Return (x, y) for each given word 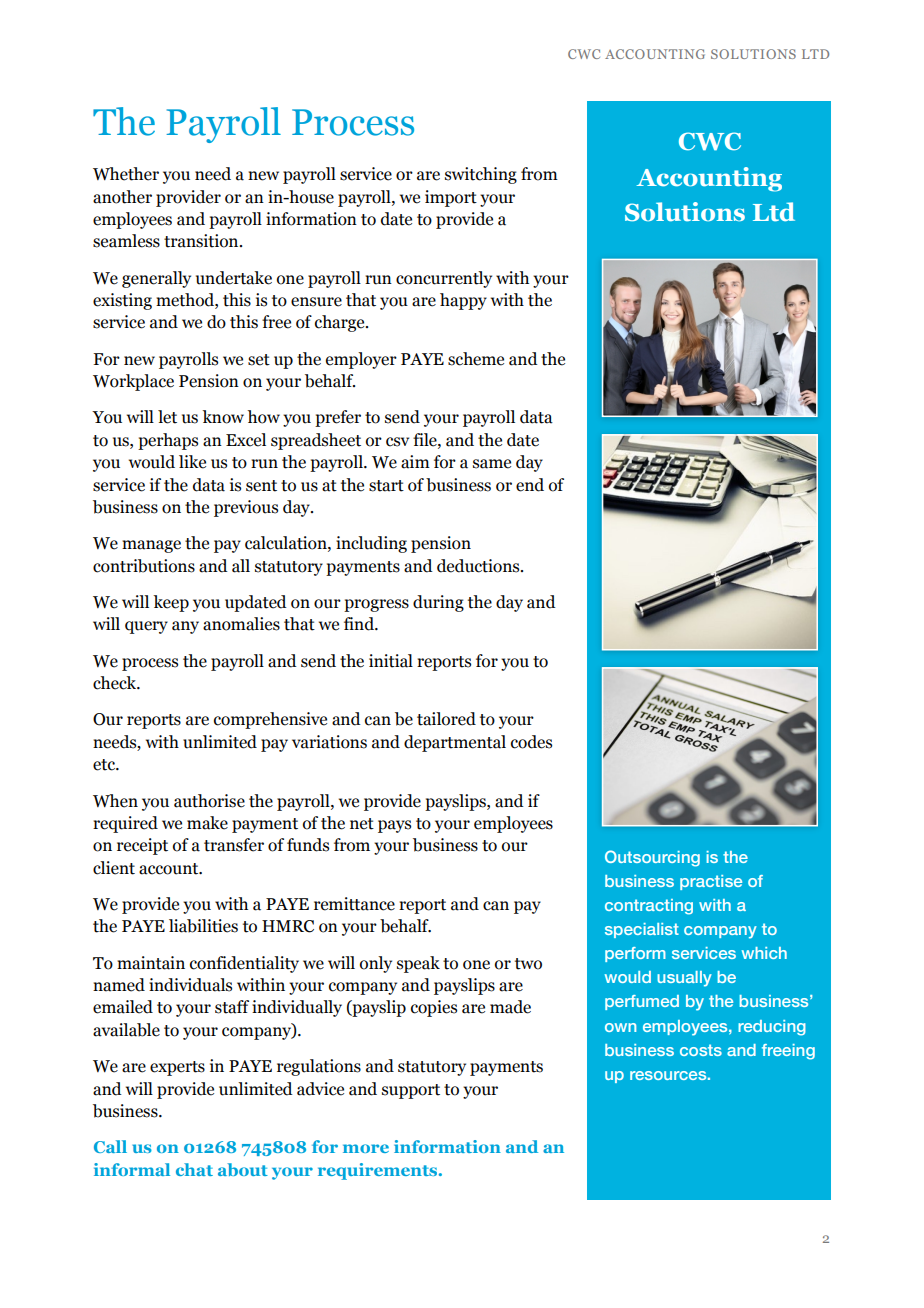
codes (531, 742)
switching (481, 175)
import (451, 198)
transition (202, 241)
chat (194, 1169)
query (146, 627)
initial (391, 661)
